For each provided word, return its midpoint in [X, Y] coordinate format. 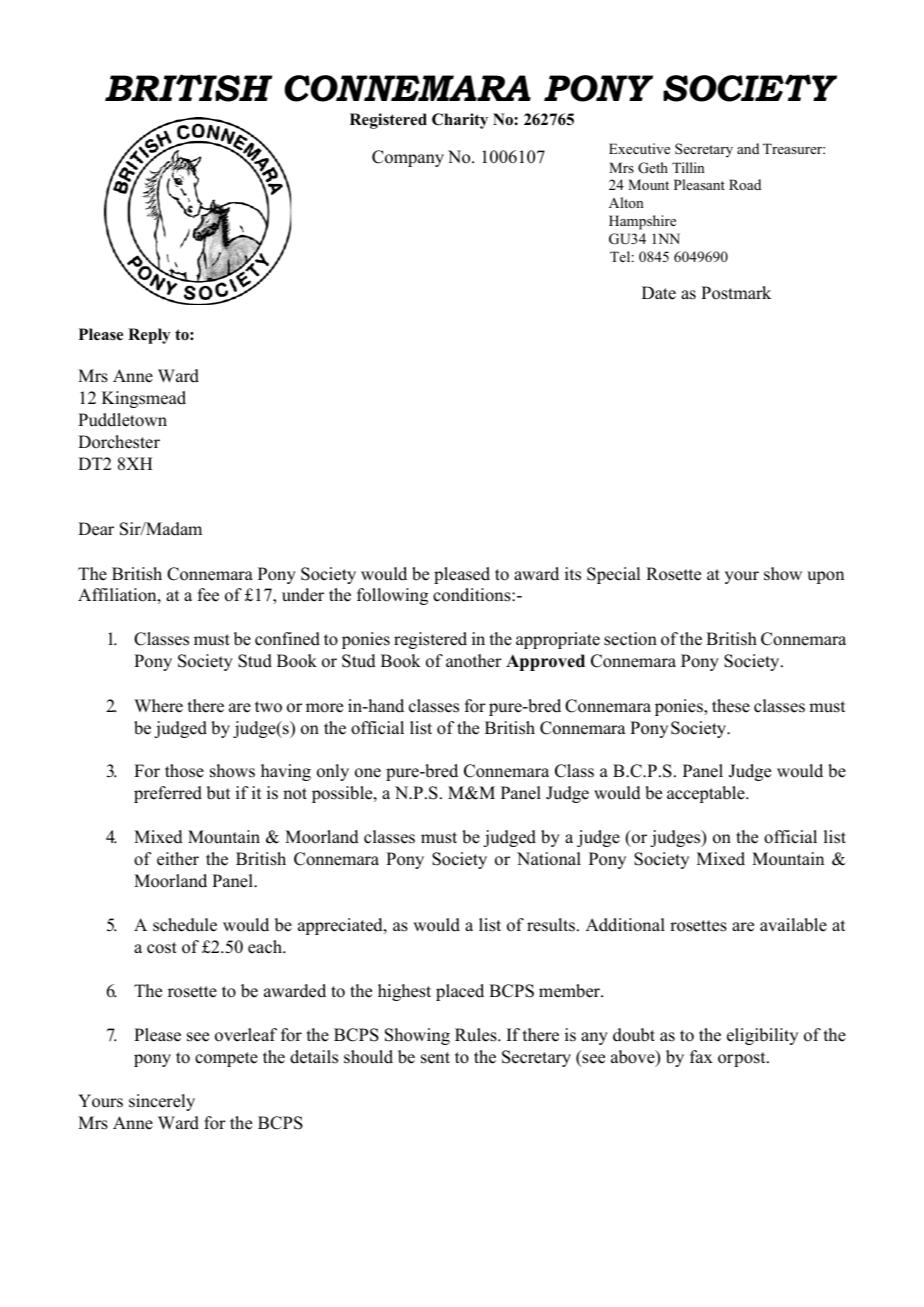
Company [408, 158]
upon [825, 577]
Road [745, 184]
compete [226, 1059]
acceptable [707, 794]
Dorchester [119, 442]
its [573, 574]
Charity [460, 121]
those [184, 771]
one [368, 773]
